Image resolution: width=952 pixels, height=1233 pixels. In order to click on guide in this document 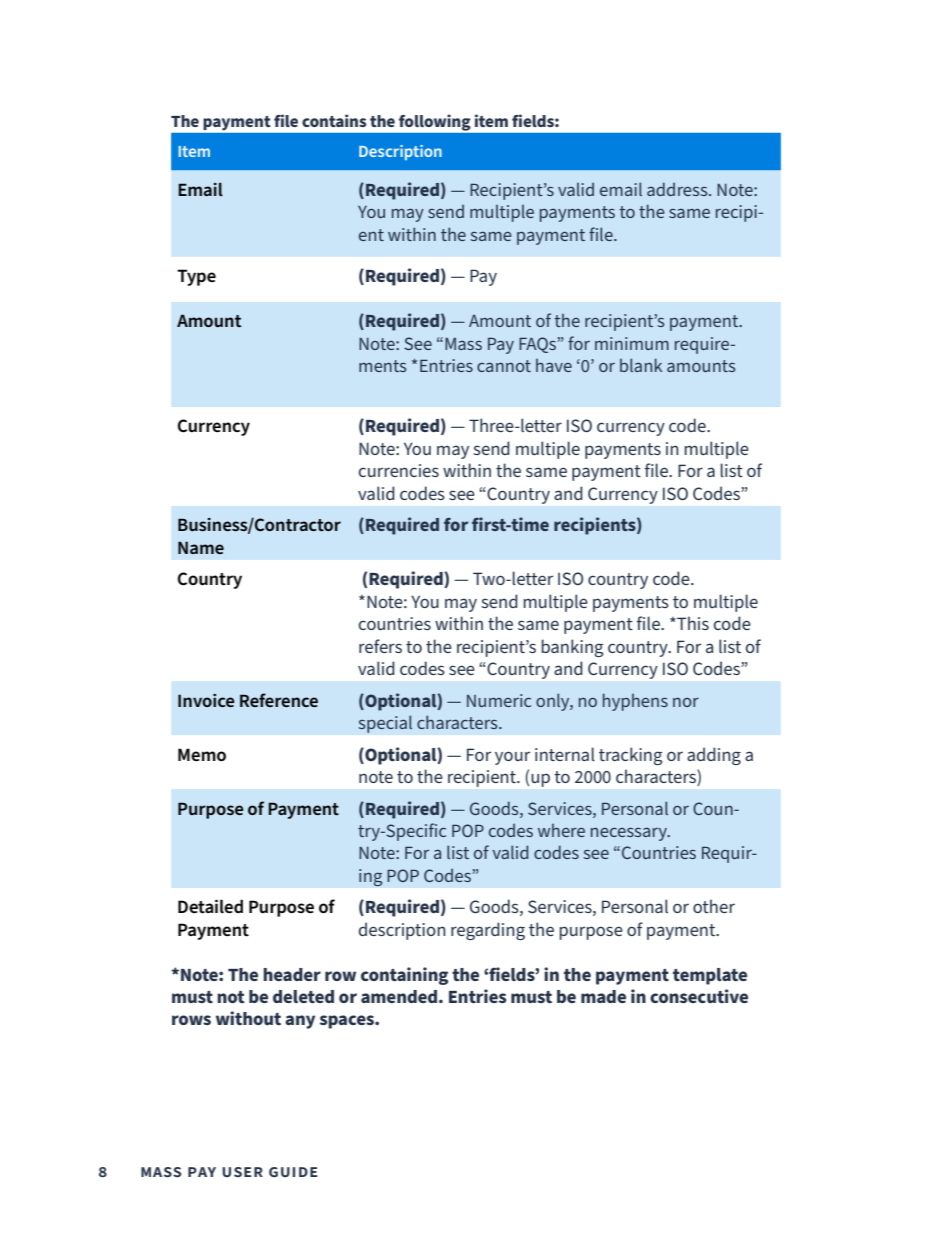, I will do `click(293, 1172)`.
